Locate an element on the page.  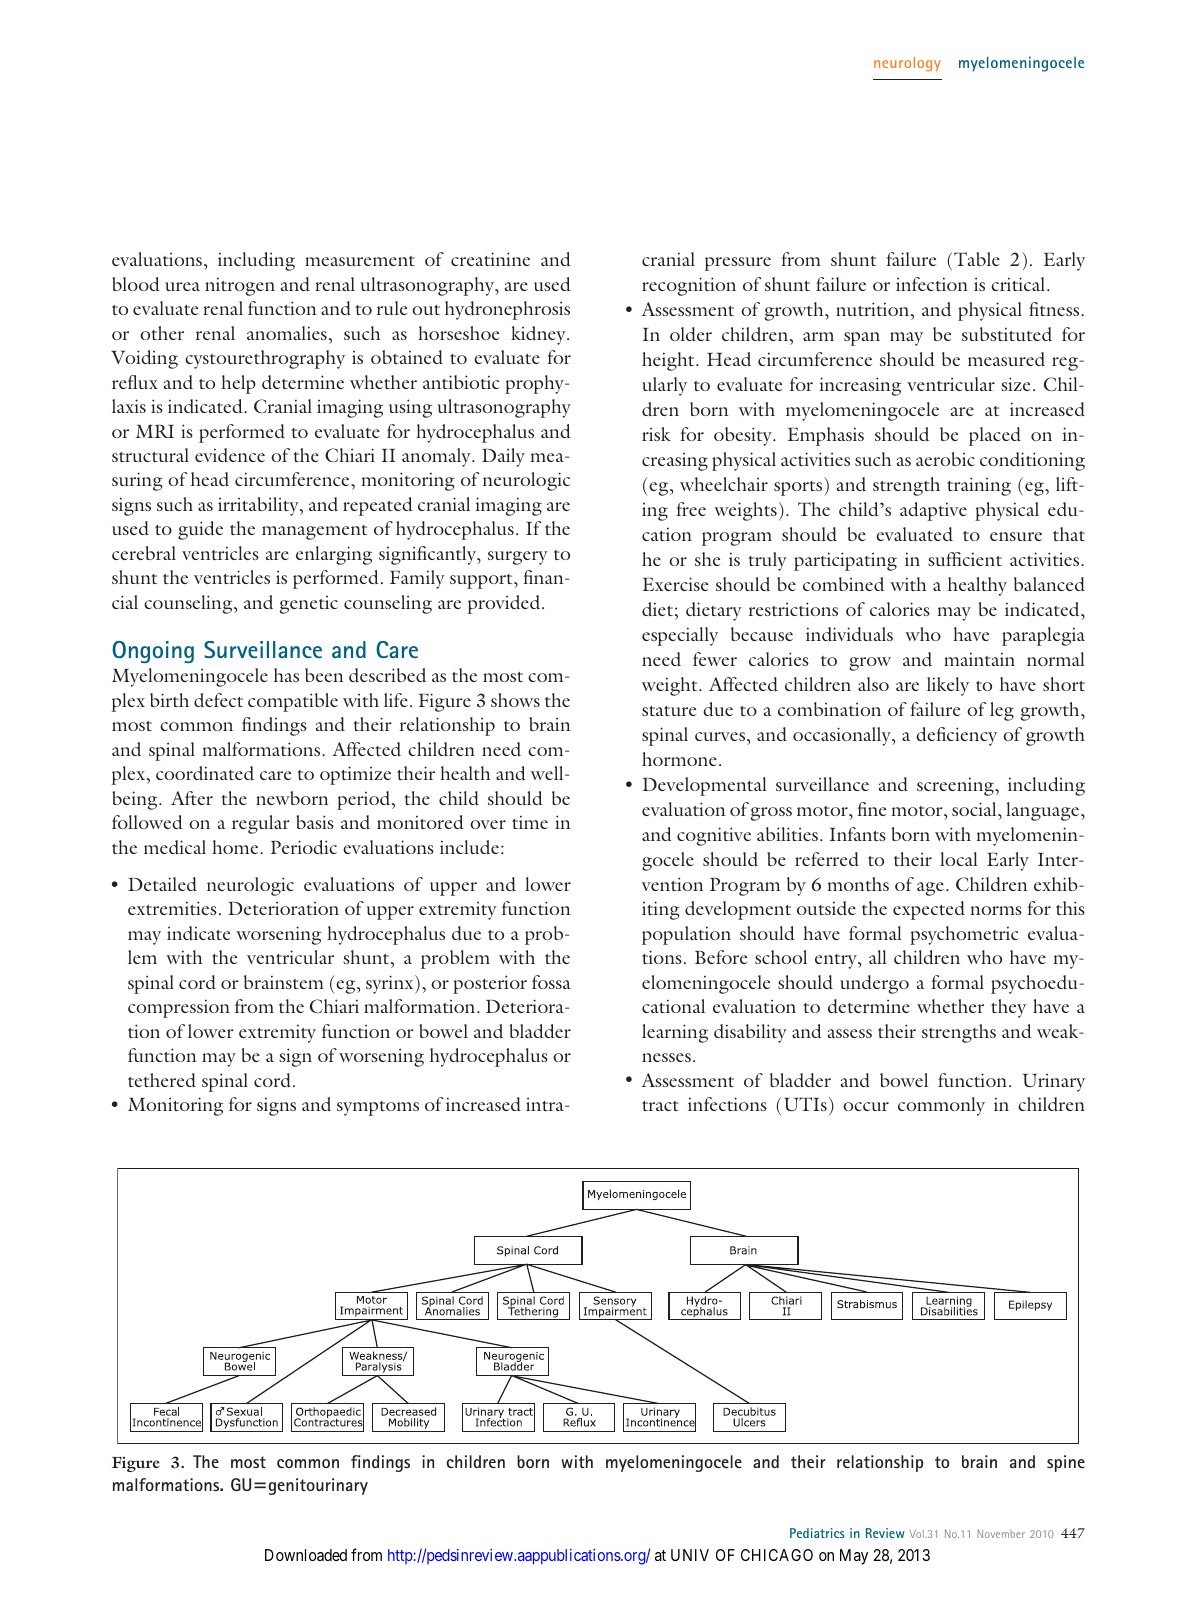
UNIV is located at coordinates (690, 1555).
